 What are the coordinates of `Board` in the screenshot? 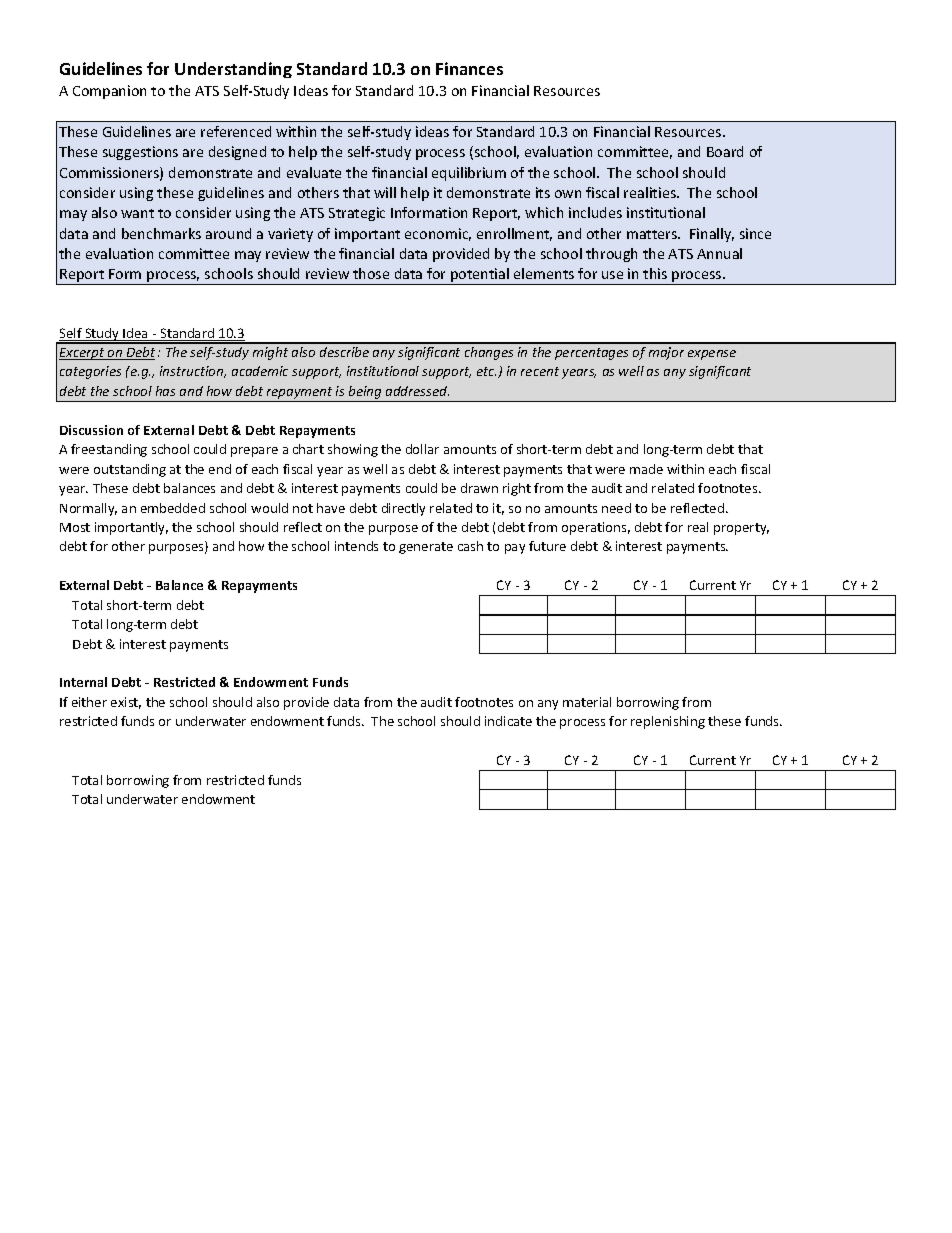 It's located at (725, 151).
